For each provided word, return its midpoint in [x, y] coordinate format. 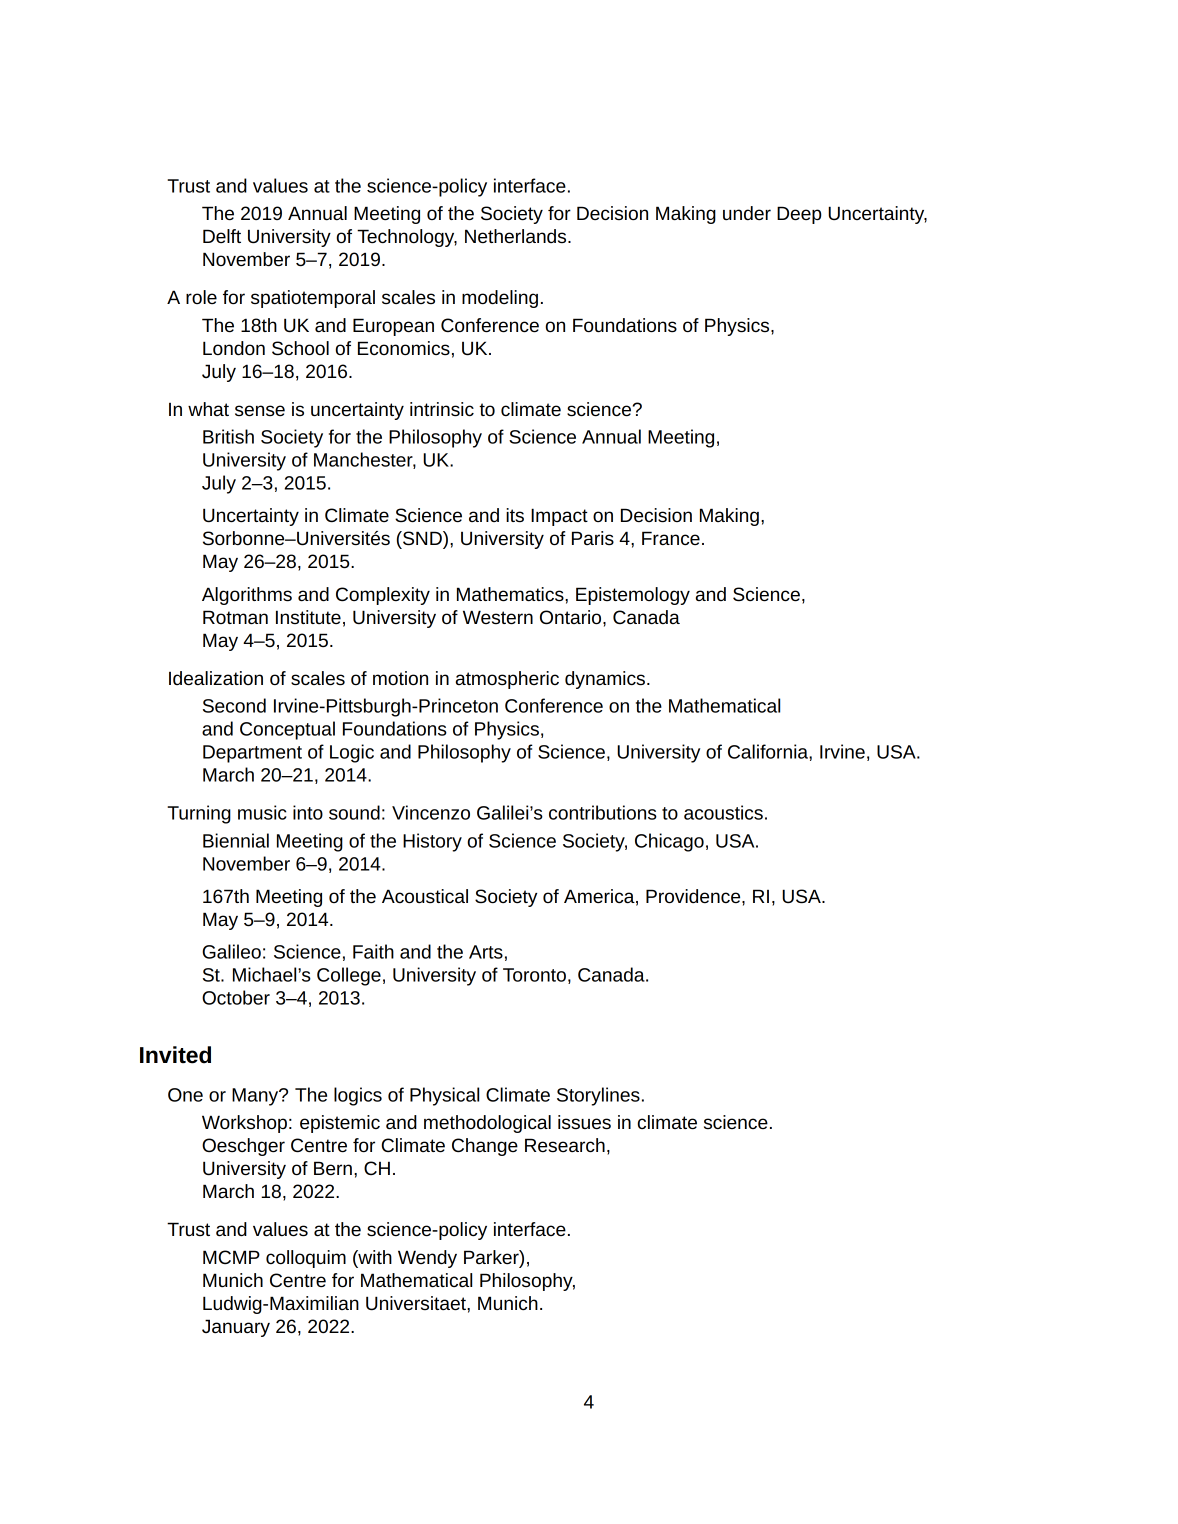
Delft [222, 236]
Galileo [231, 951]
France [671, 538]
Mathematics [511, 594]
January [236, 1328]
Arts [486, 952]
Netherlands [517, 236]
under [747, 213]
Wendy [427, 1259]
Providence [694, 896]
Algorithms [247, 596]
